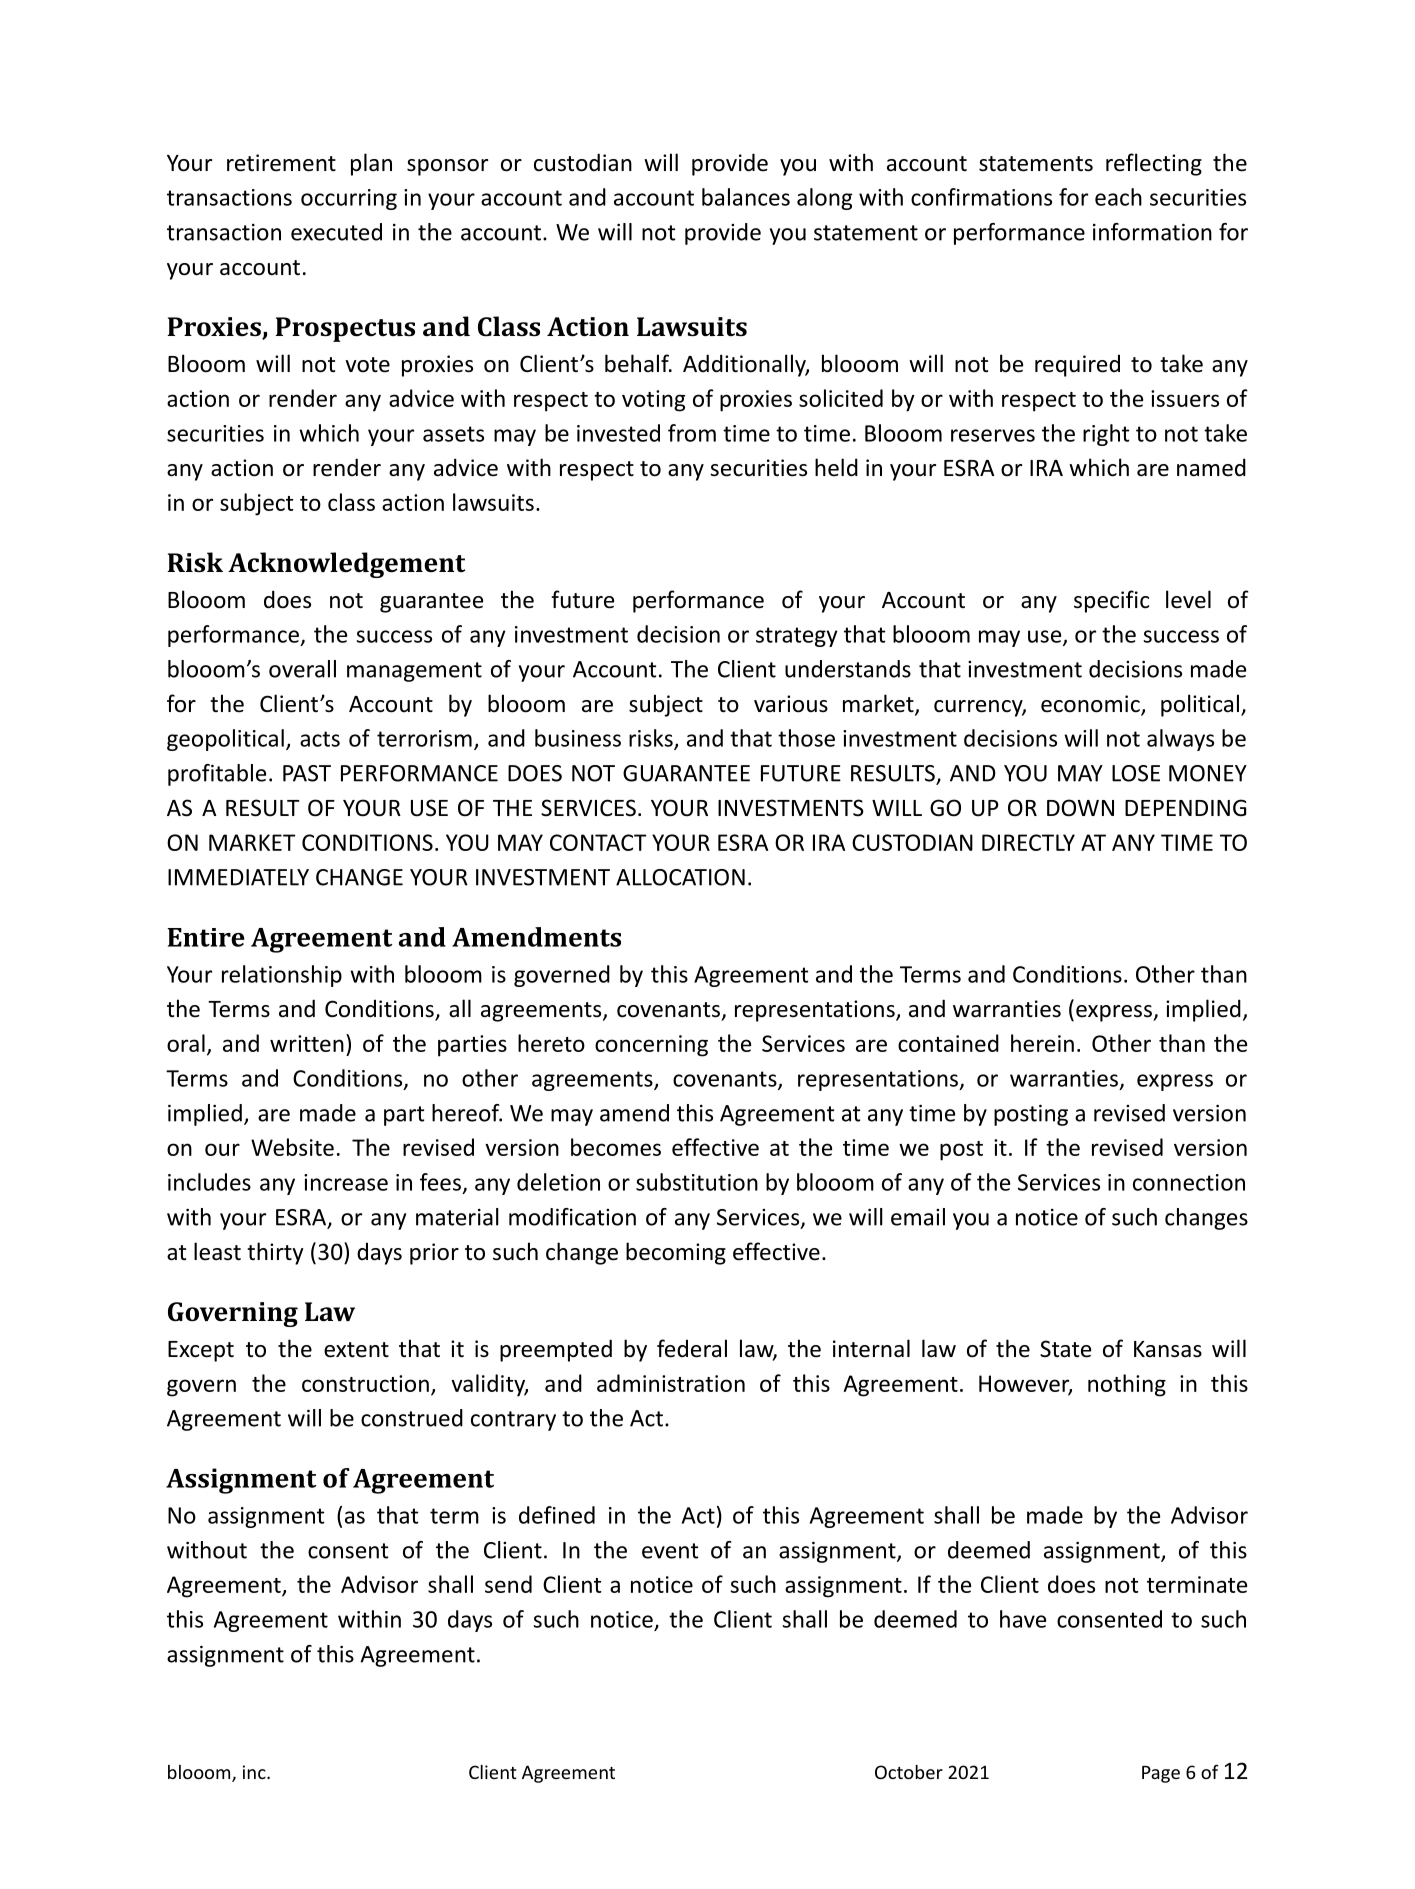 This screenshot has width=1415, height=1889. Describe the element at coordinates (746, 197) in the screenshot. I see `balances` at that location.
